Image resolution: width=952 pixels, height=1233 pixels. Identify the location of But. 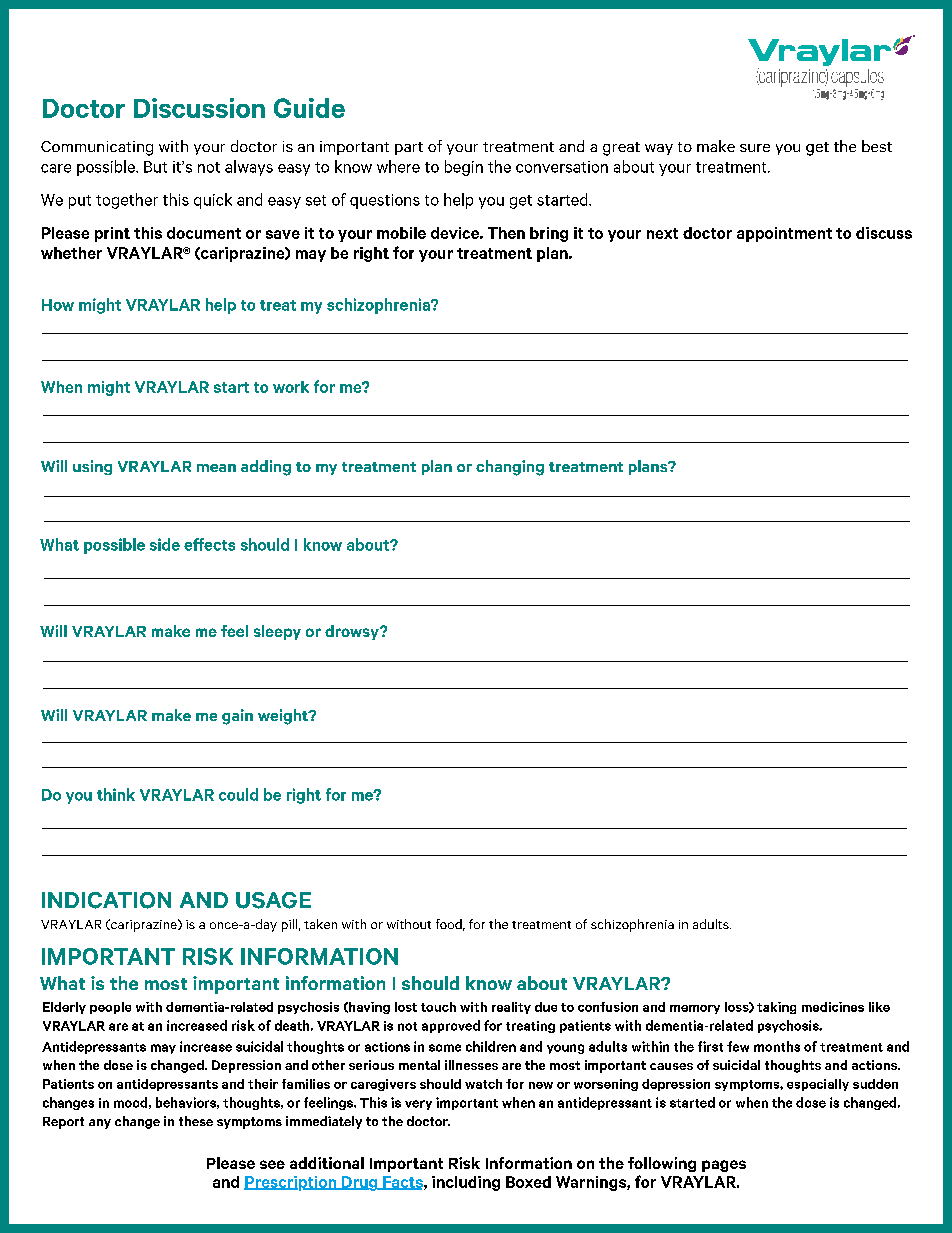
(155, 167).
